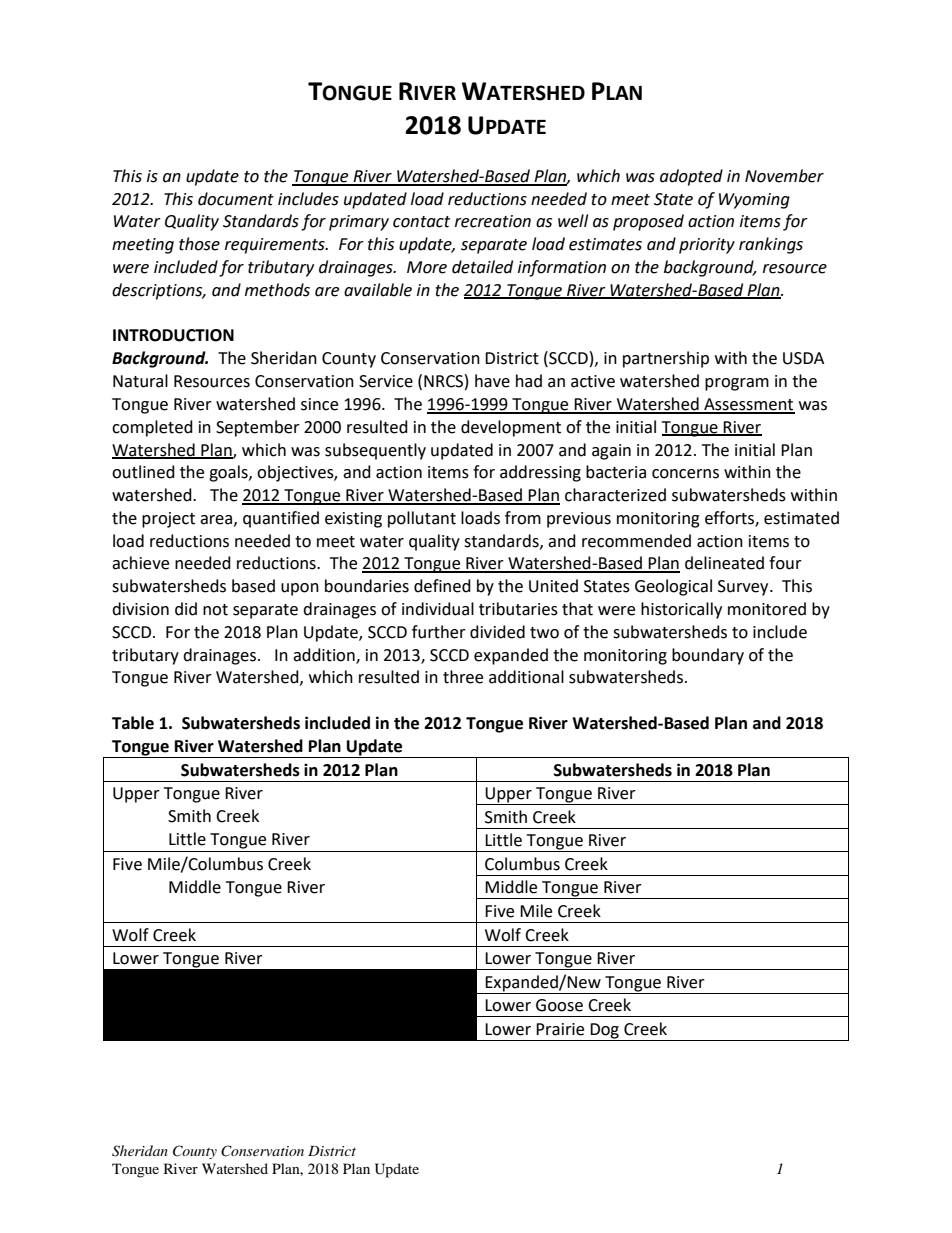 Image resolution: width=952 pixels, height=1233 pixels. I want to click on Goose, so click(559, 1005).
